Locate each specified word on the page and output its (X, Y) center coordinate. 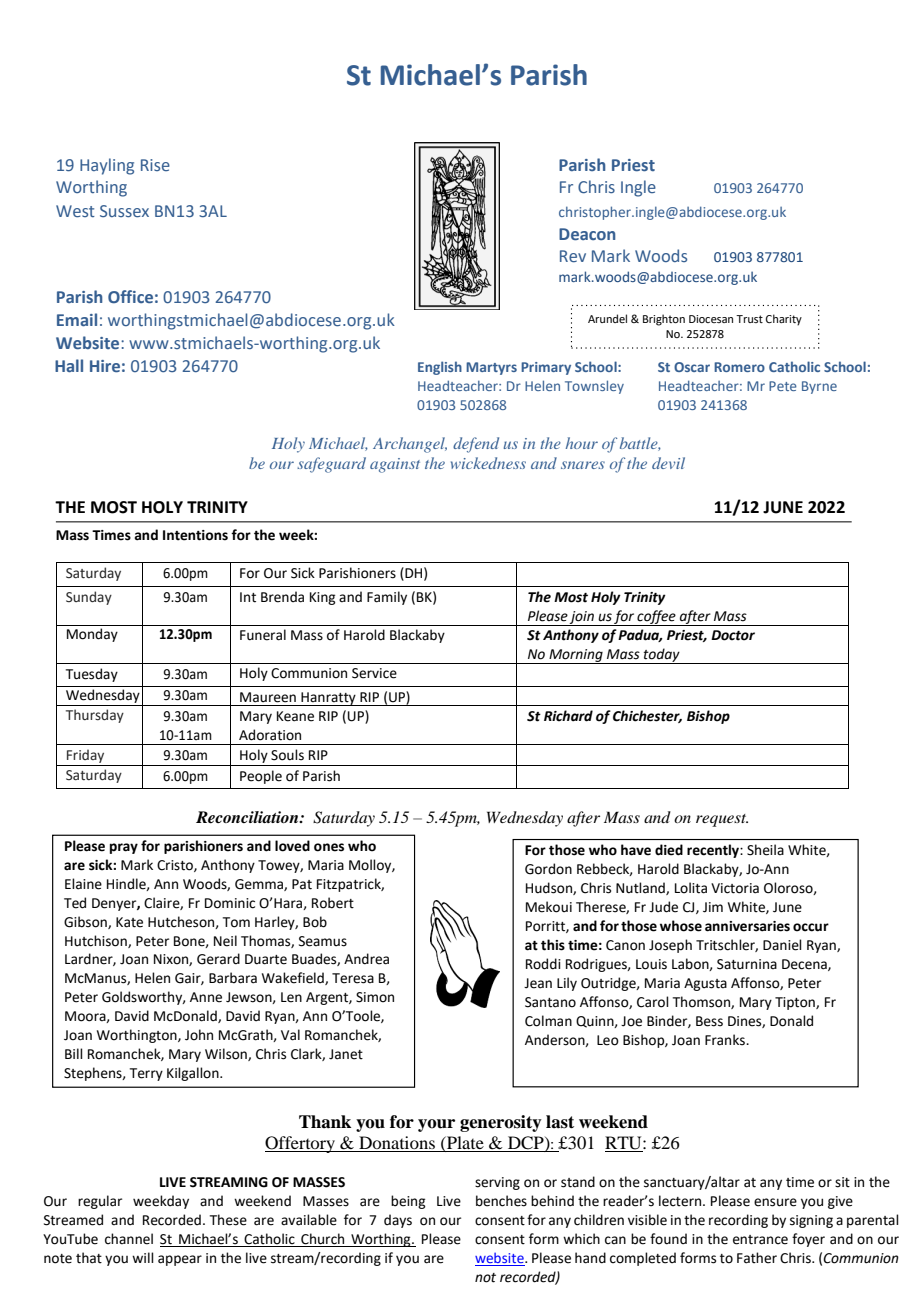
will (143, 1257)
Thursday (95, 716)
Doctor (733, 635)
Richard (568, 716)
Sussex (124, 211)
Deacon (587, 234)
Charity (784, 320)
